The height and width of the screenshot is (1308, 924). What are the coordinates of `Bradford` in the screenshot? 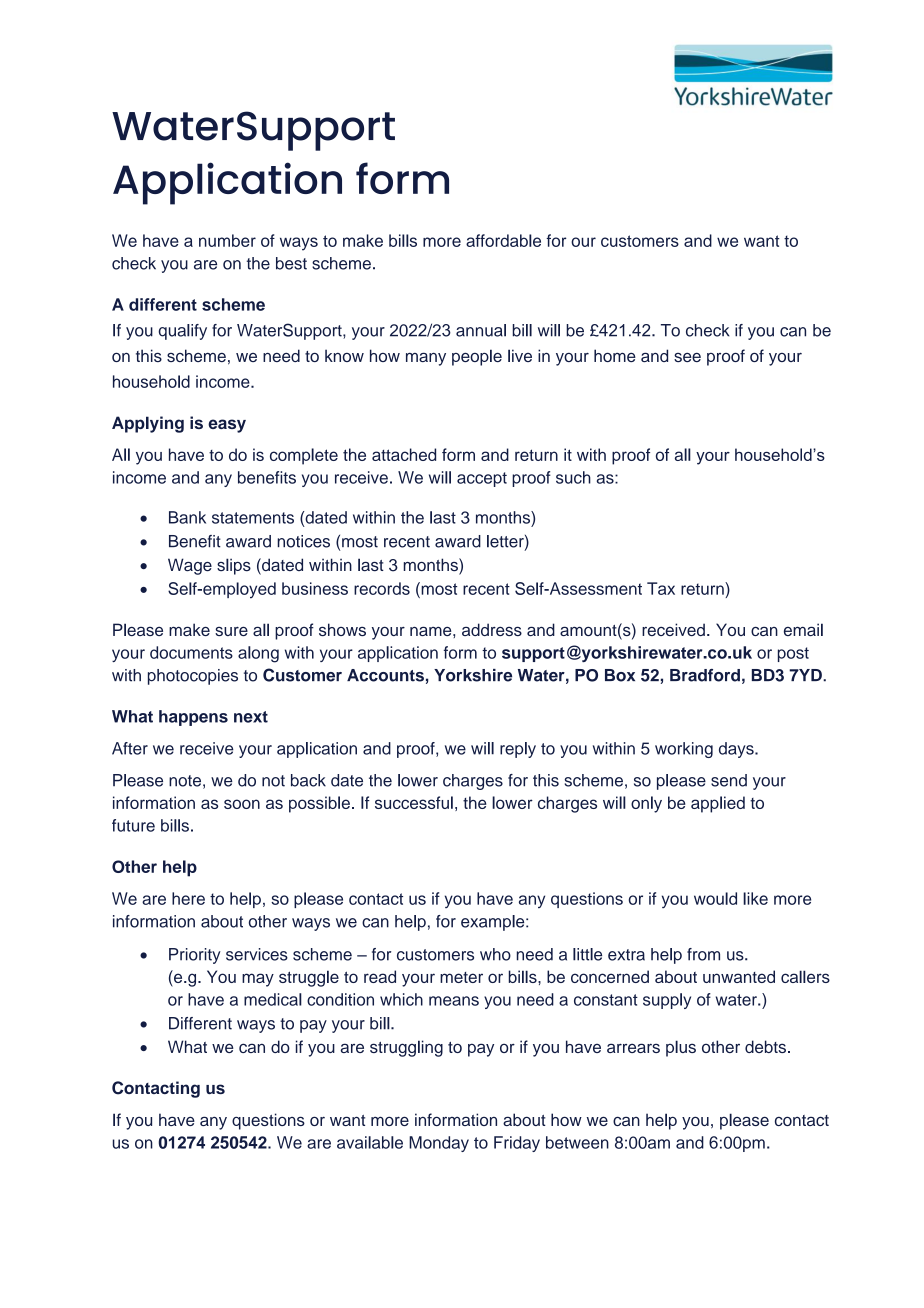 It's located at (705, 675).
